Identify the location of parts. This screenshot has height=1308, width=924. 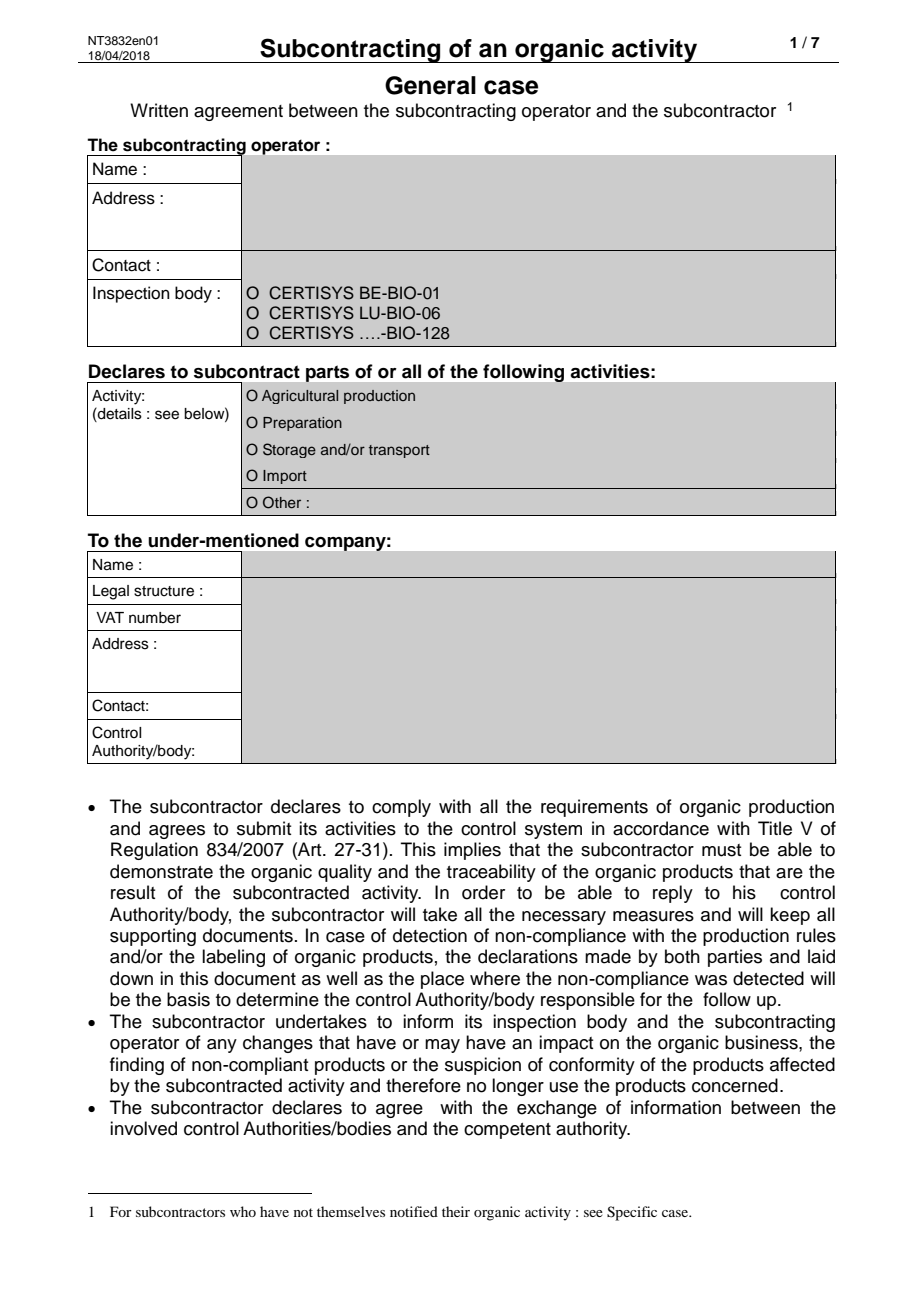
(327, 374).
